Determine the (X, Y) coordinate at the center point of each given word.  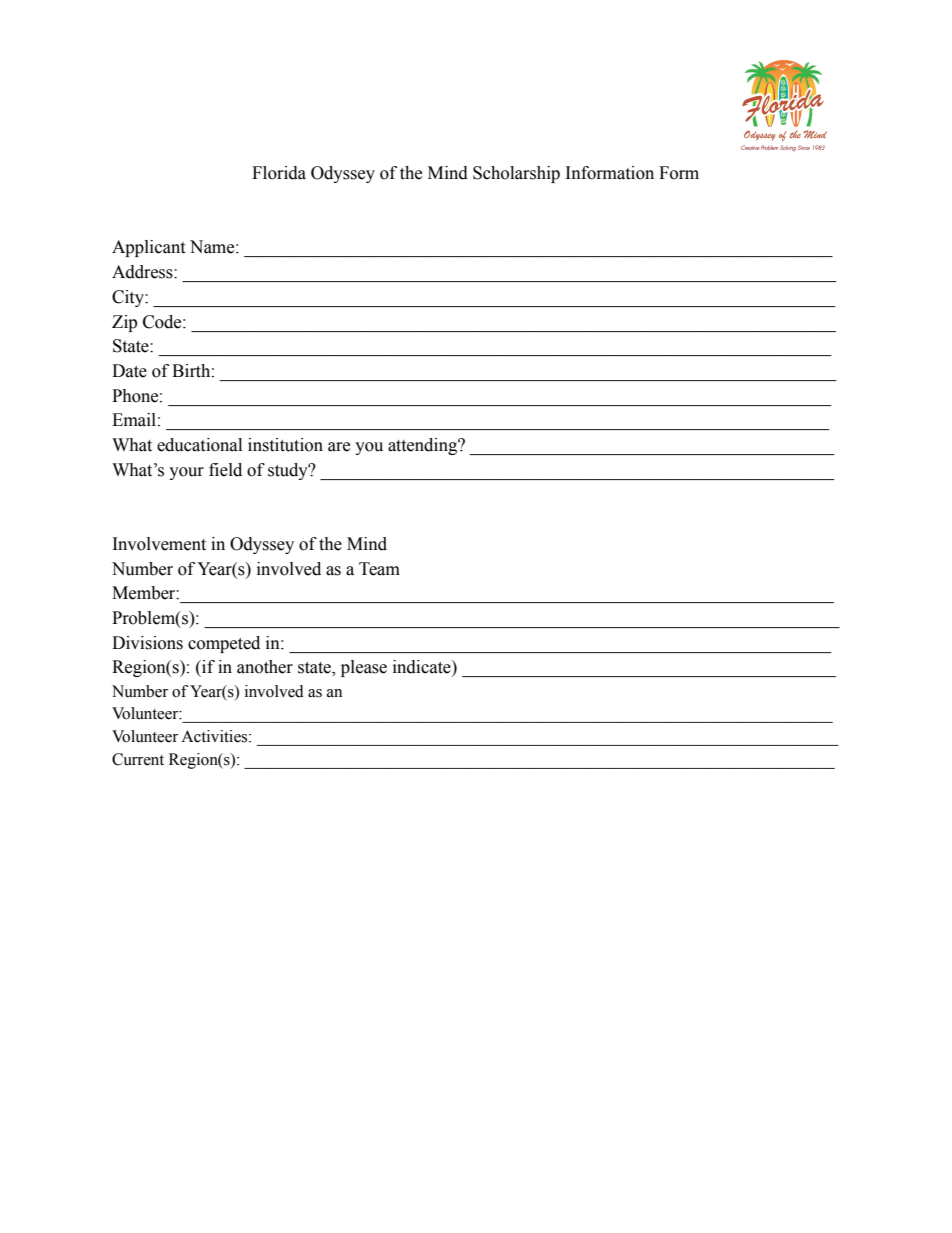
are (339, 447)
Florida (279, 173)
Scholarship (516, 174)
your (186, 473)
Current (138, 759)
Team (379, 569)
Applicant (148, 248)
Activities (215, 736)
